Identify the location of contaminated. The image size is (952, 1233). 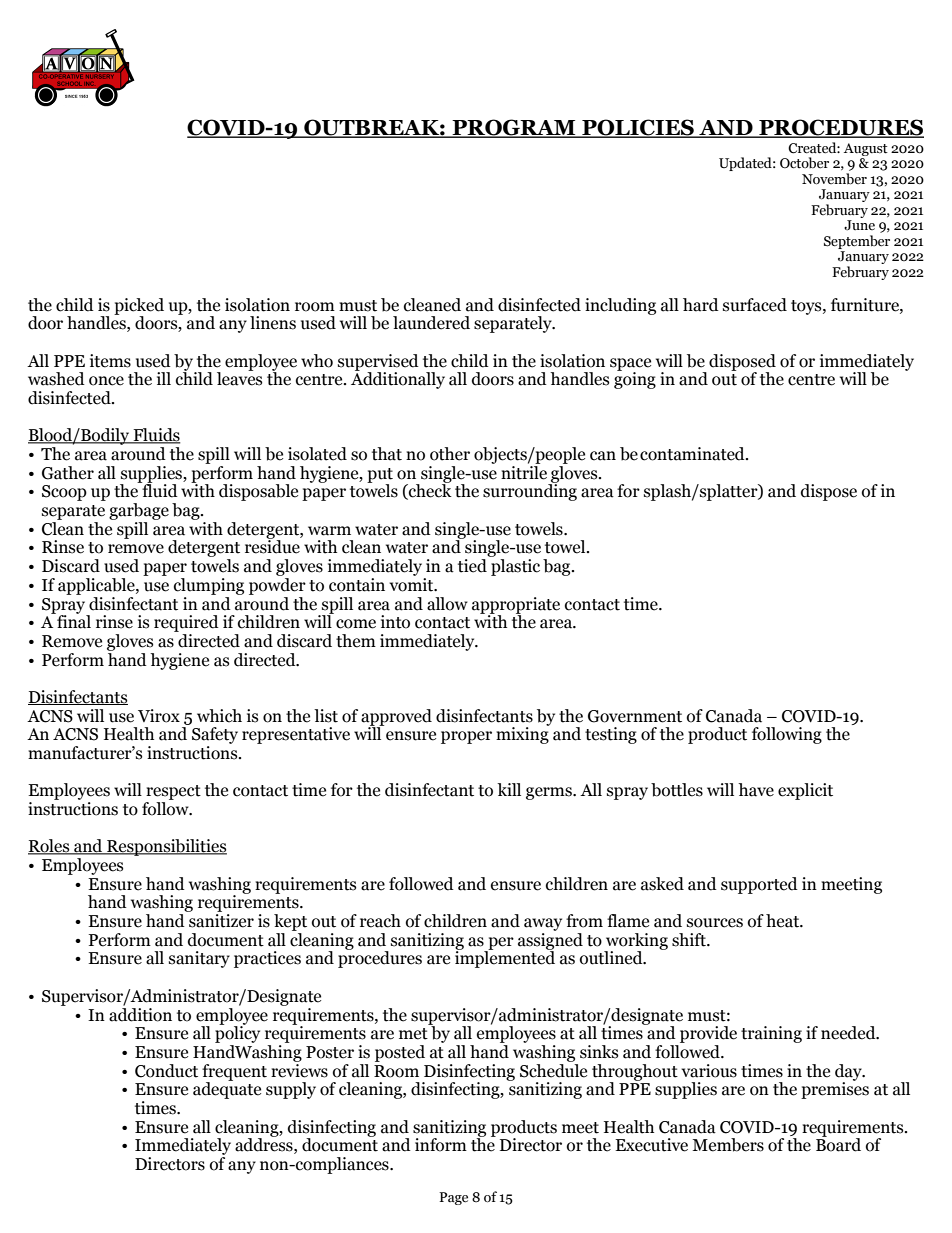
(693, 454).
